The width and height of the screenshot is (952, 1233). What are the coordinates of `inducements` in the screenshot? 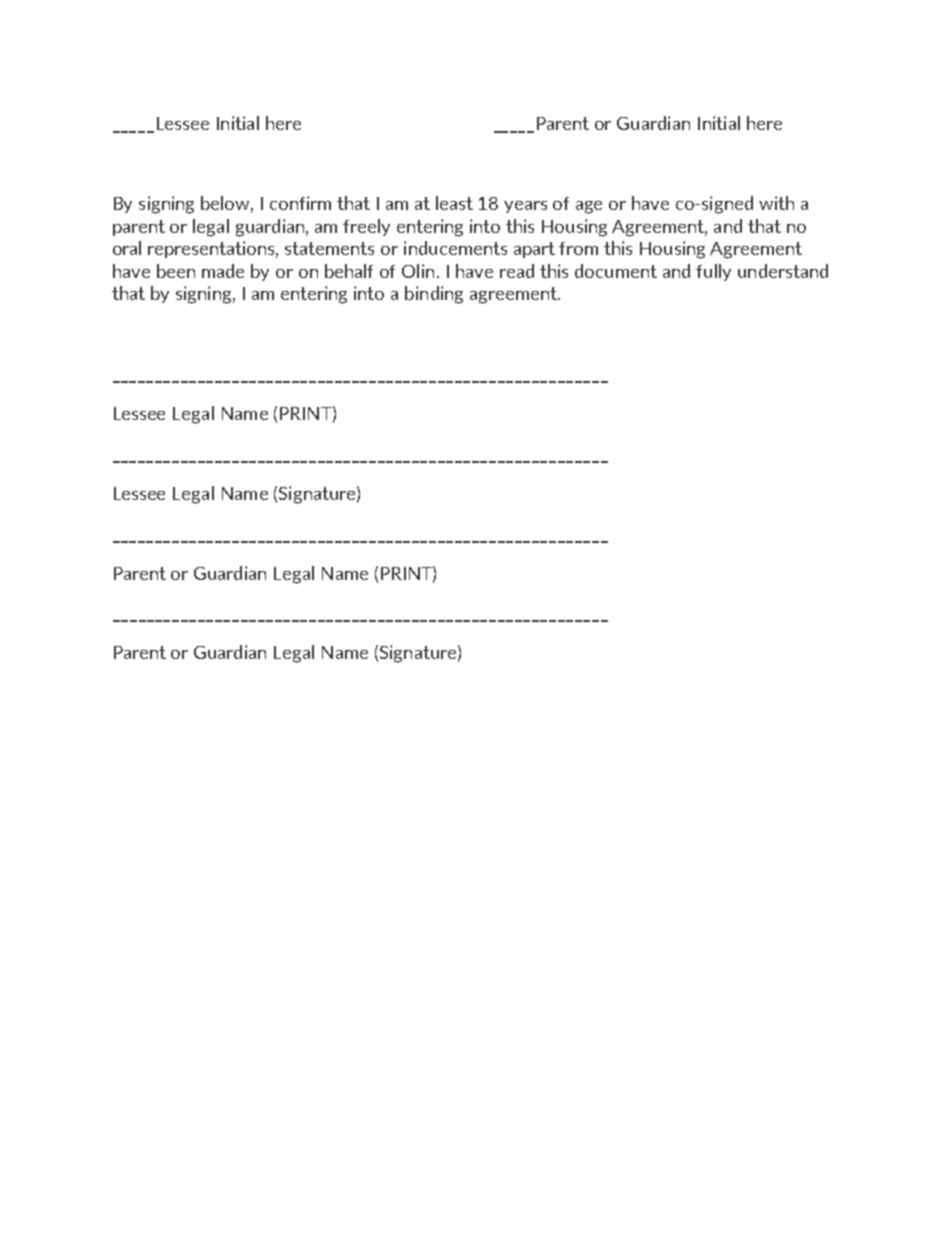 It's located at (455, 248).
